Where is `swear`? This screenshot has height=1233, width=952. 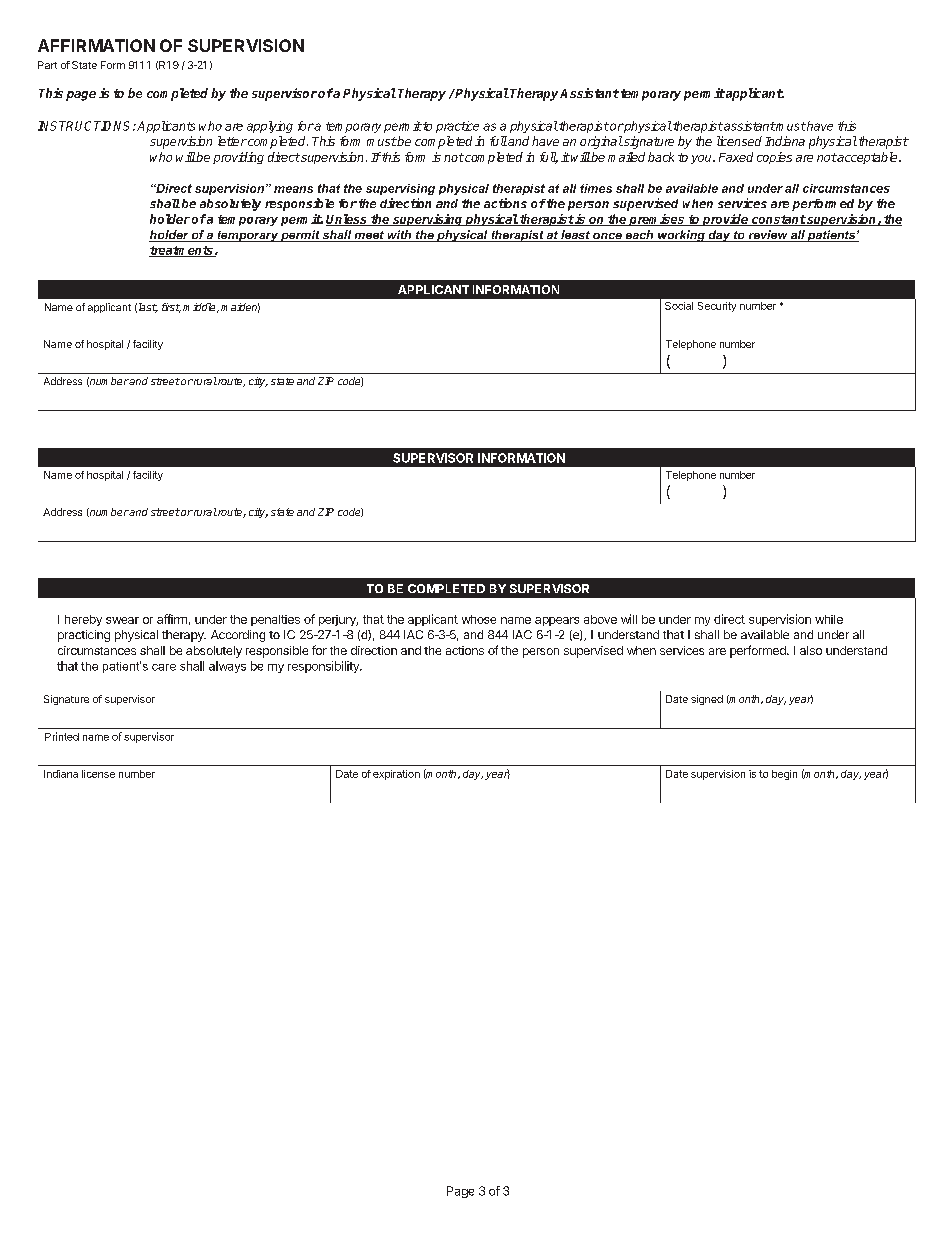
swear is located at coordinates (122, 620).
